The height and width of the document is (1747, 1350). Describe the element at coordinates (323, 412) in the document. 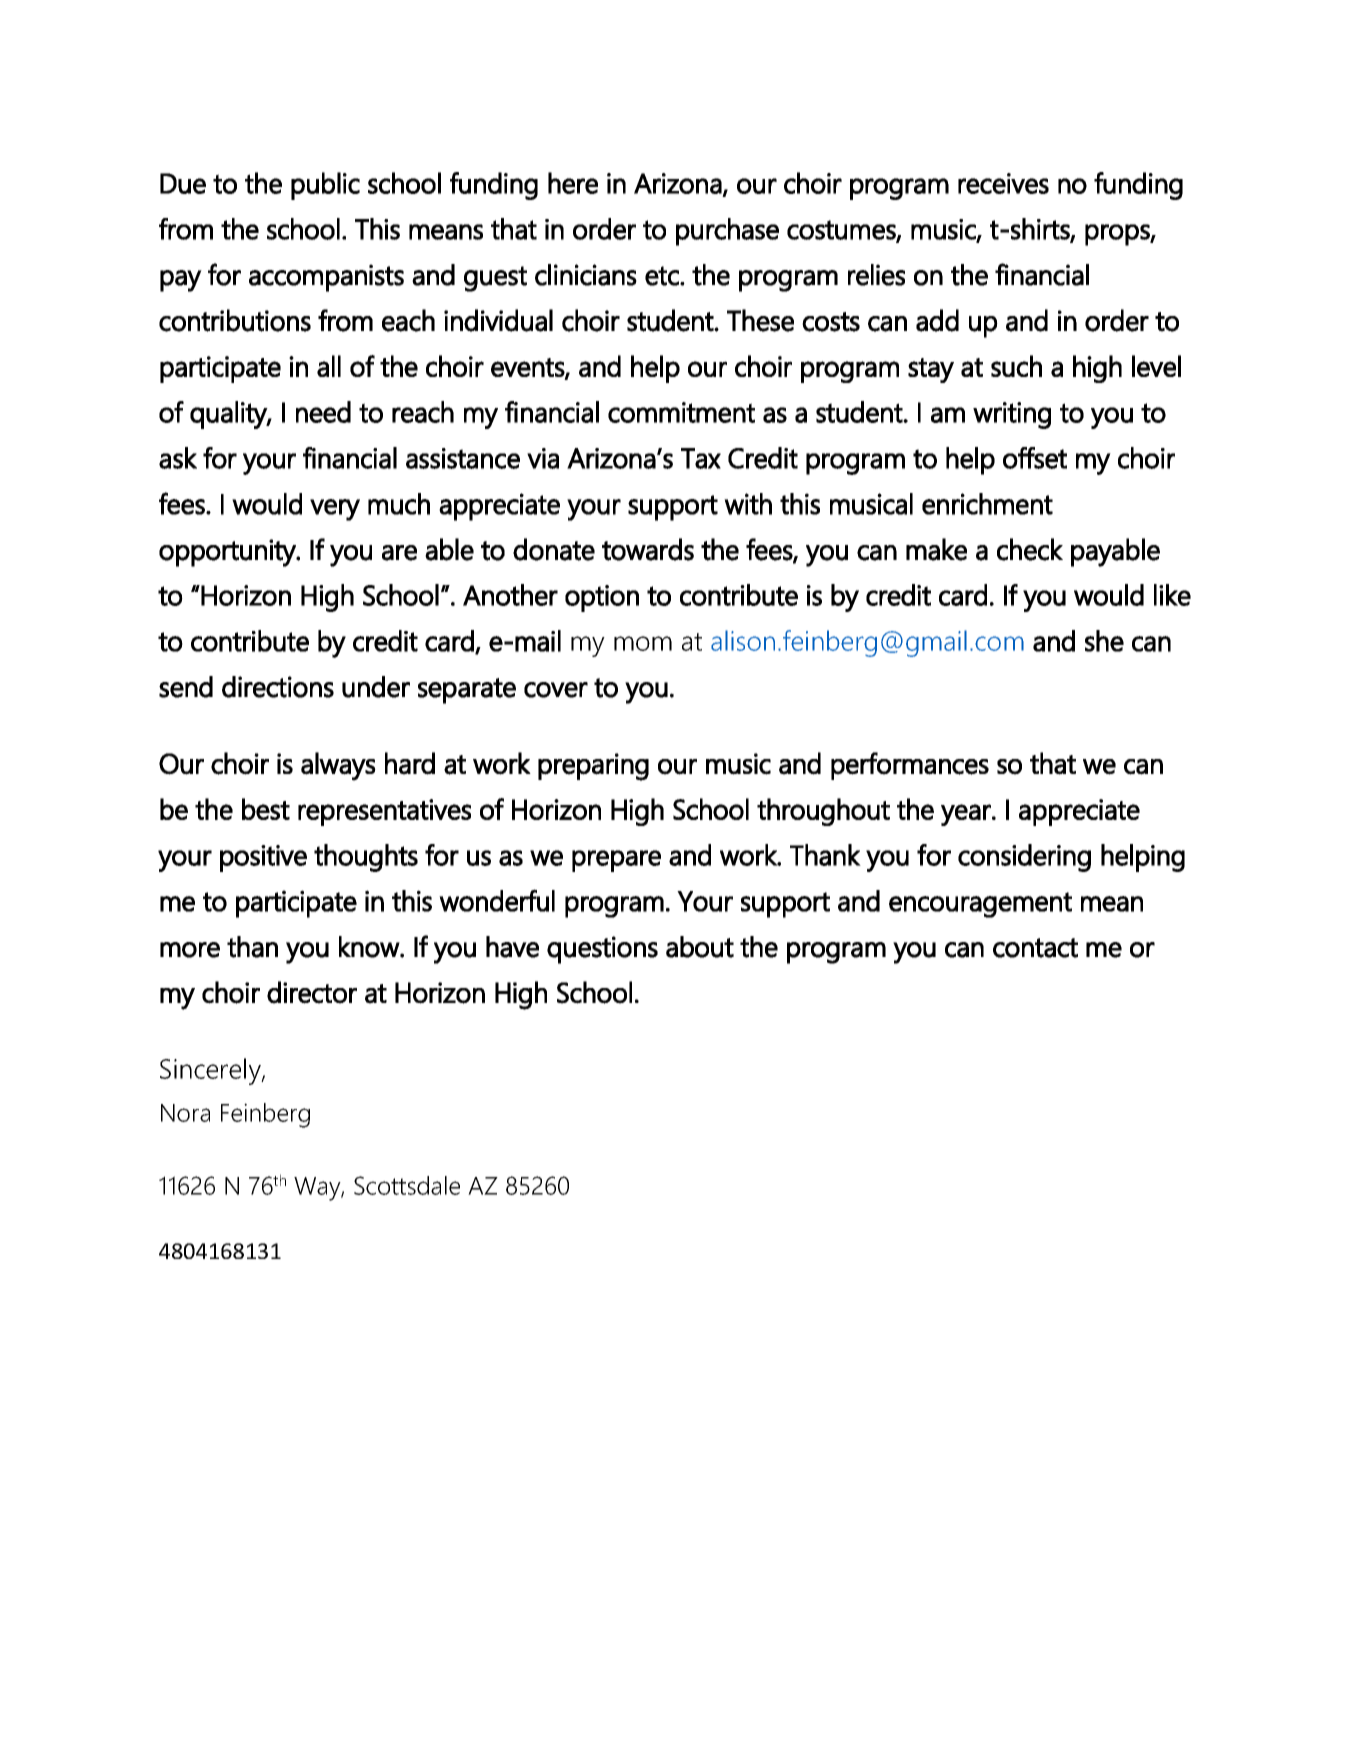

I see `need` at that location.
